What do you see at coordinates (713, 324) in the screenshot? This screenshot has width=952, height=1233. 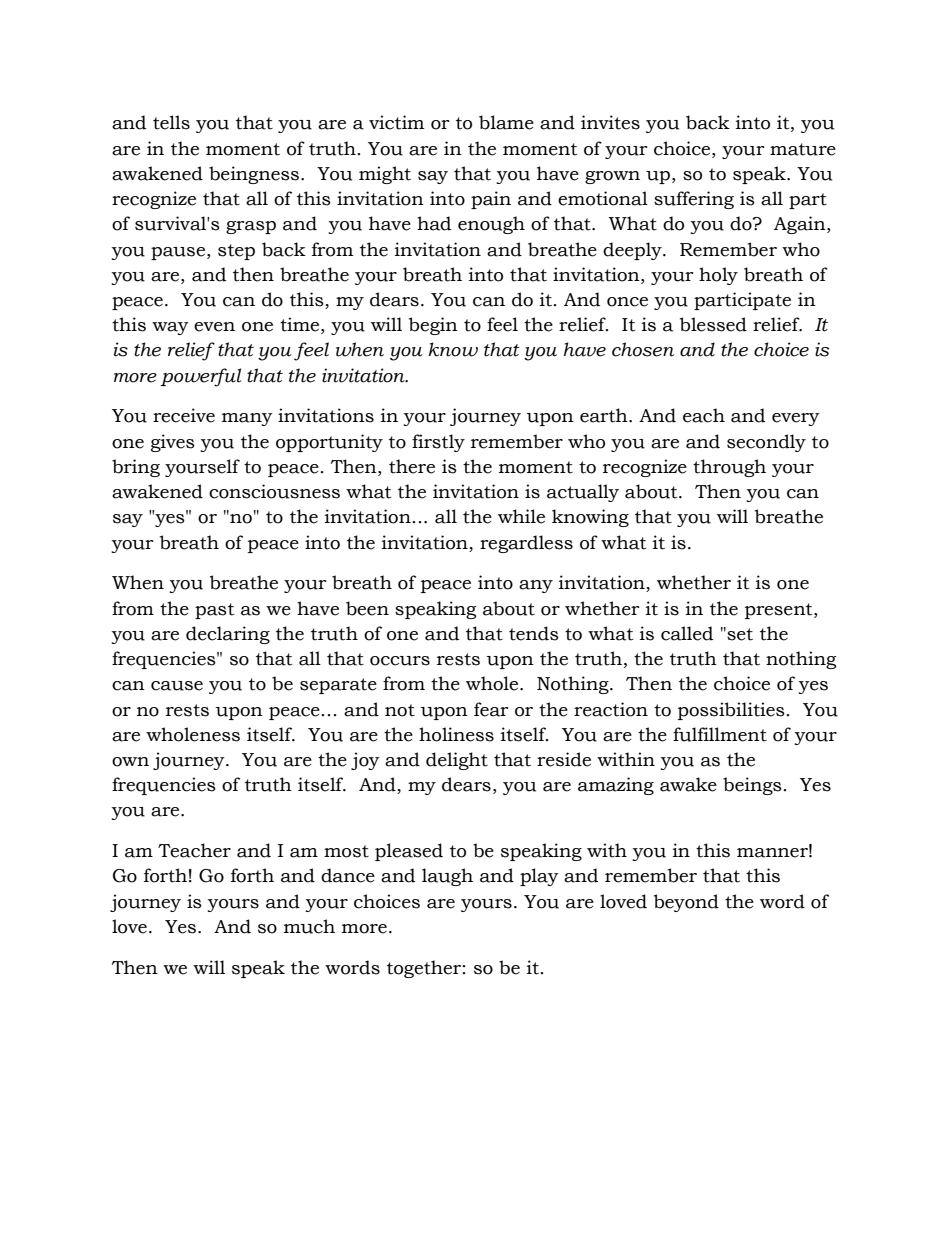 I see `blessed` at bounding box center [713, 324].
